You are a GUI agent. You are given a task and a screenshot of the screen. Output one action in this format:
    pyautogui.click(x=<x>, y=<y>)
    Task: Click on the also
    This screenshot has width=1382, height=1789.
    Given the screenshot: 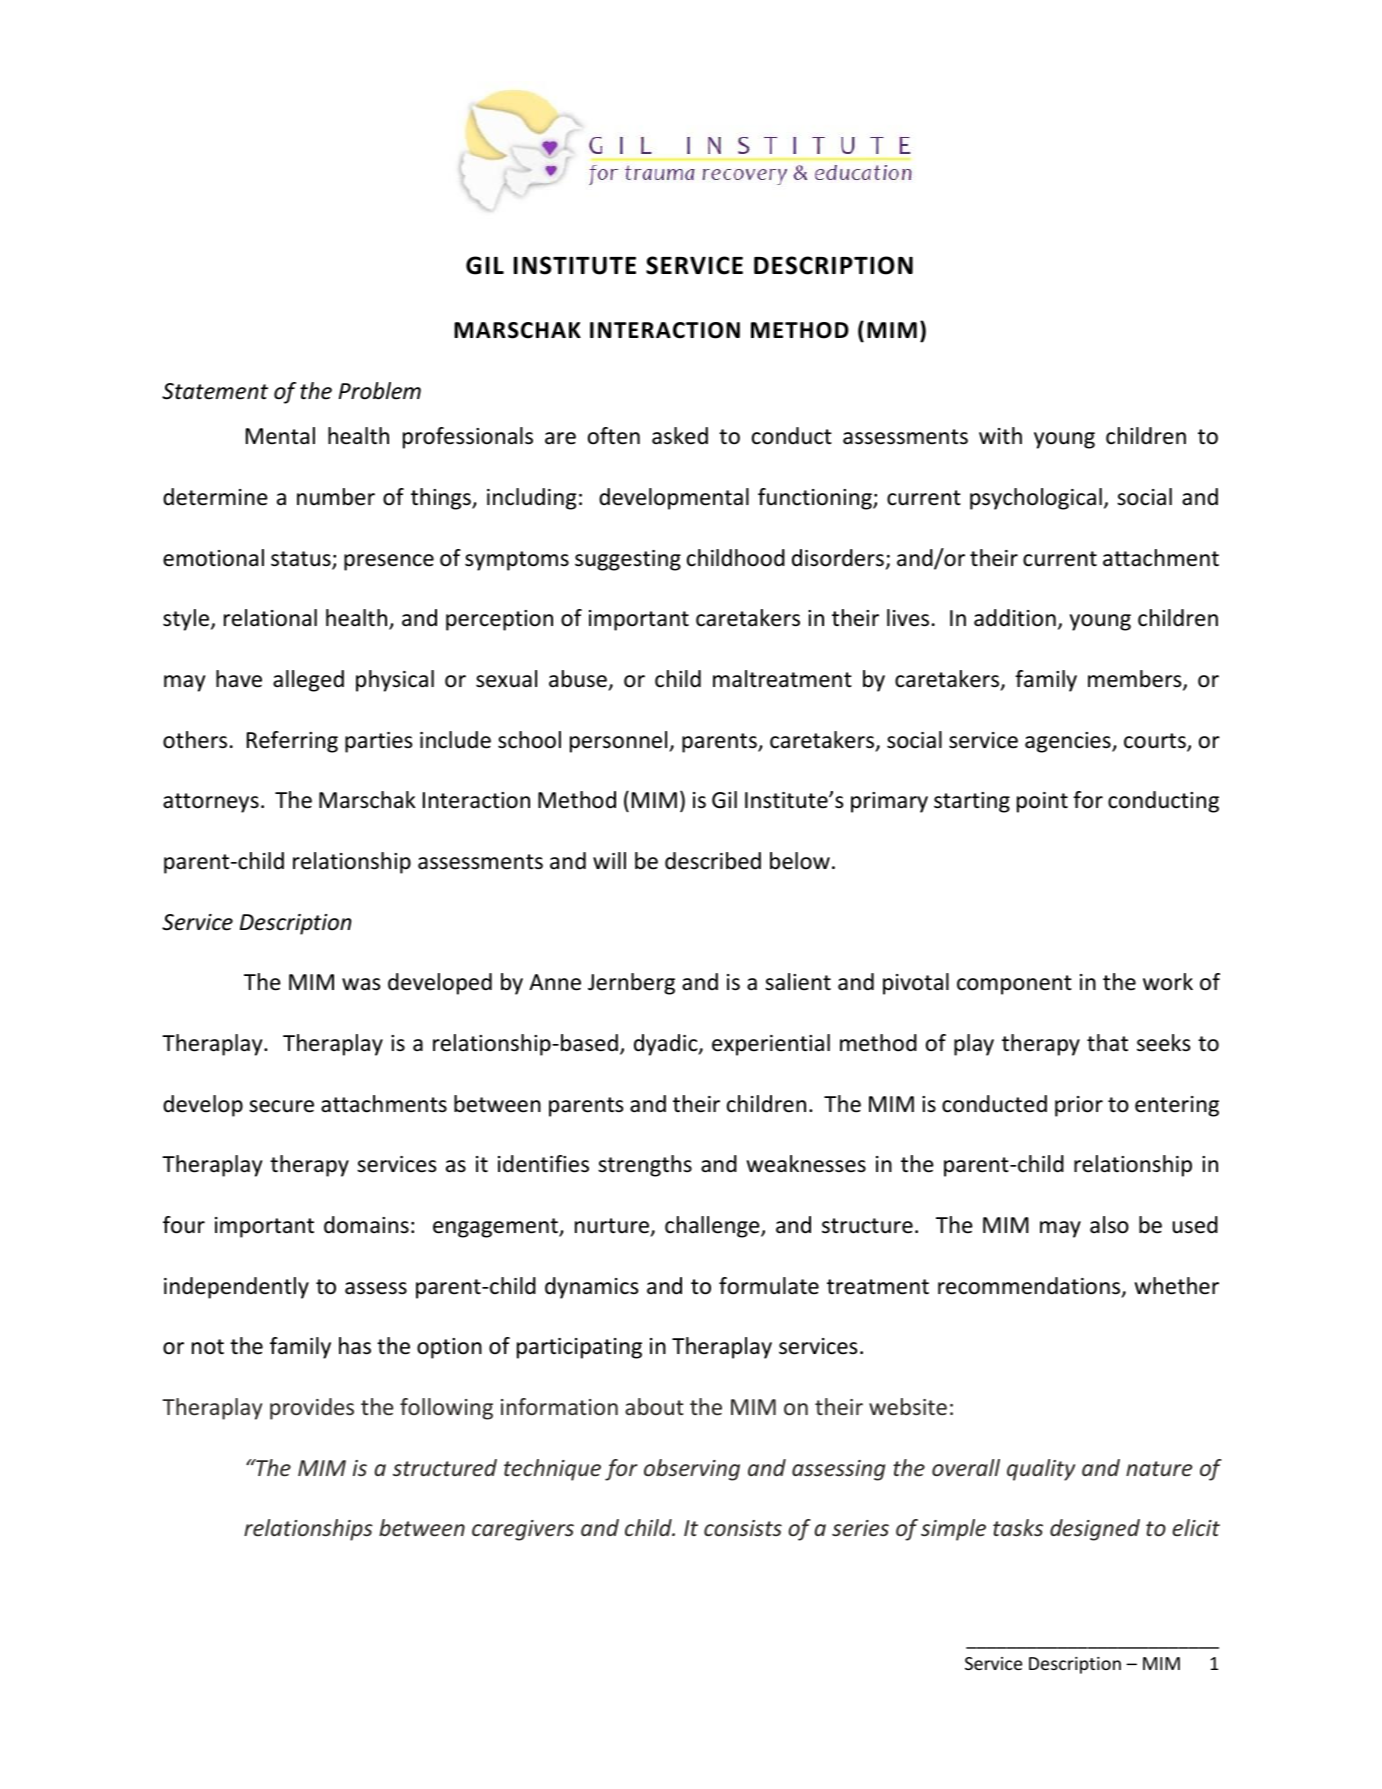 What is the action you would take?
    pyautogui.click(x=1109, y=1225)
